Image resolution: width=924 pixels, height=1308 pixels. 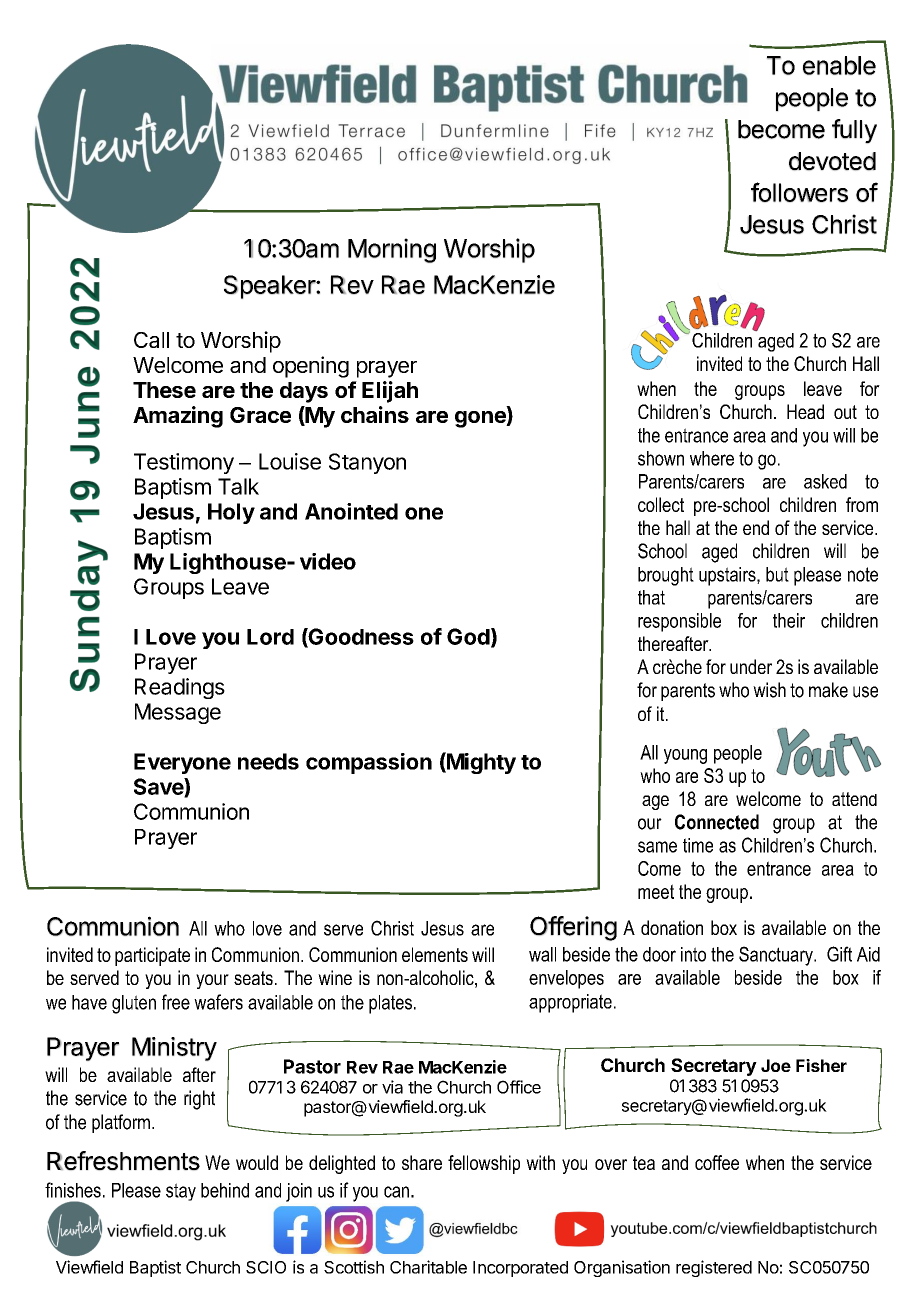 I want to click on Speaker, so click(x=270, y=287).
